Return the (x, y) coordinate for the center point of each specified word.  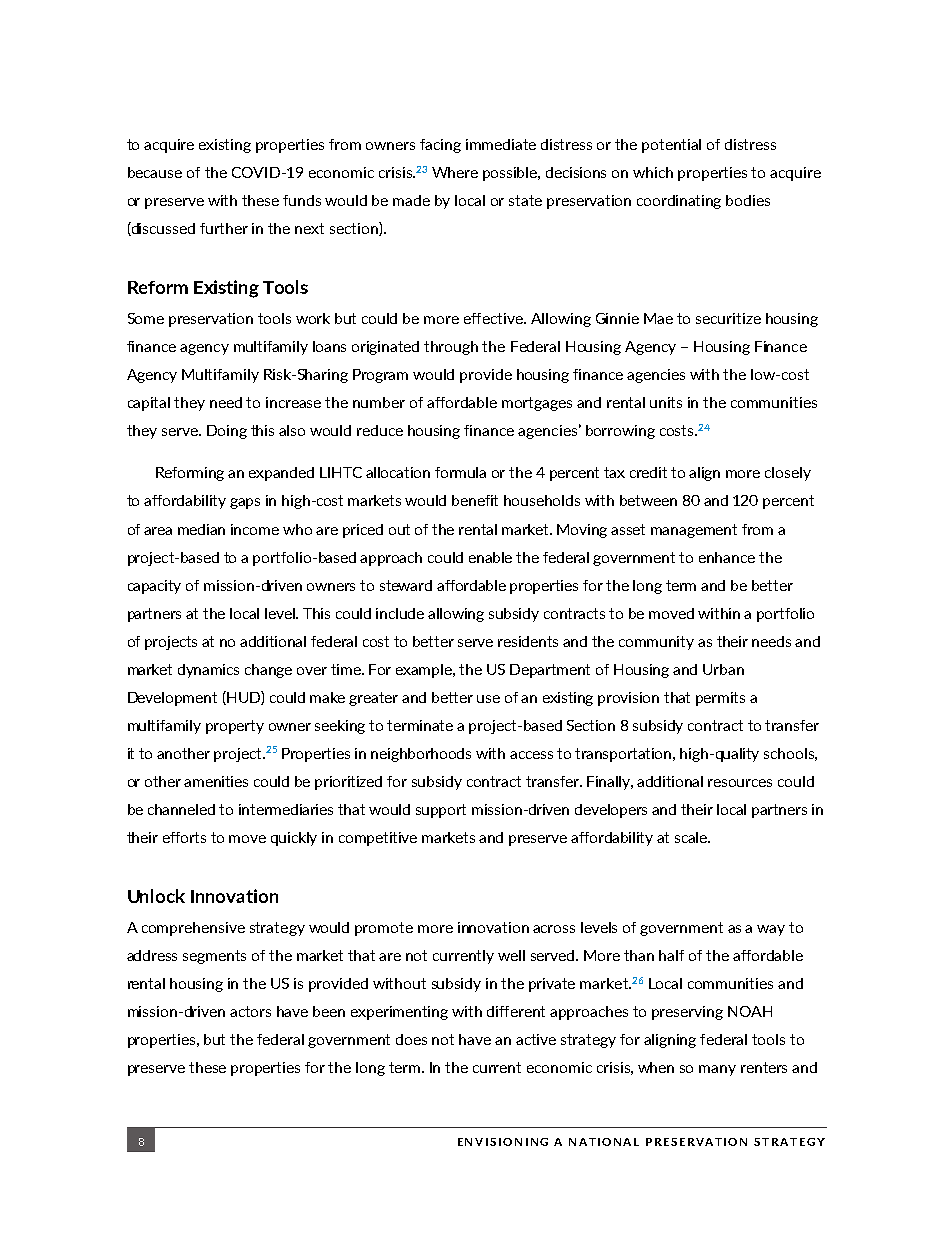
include (400, 613)
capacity (154, 587)
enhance (727, 557)
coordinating (679, 202)
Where (455, 172)
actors (250, 1011)
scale (692, 837)
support (441, 811)
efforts (184, 837)
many (717, 1070)
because (155, 172)
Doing (227, 432)
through (451, 348)
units (666, 402)
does (411, 1039)
